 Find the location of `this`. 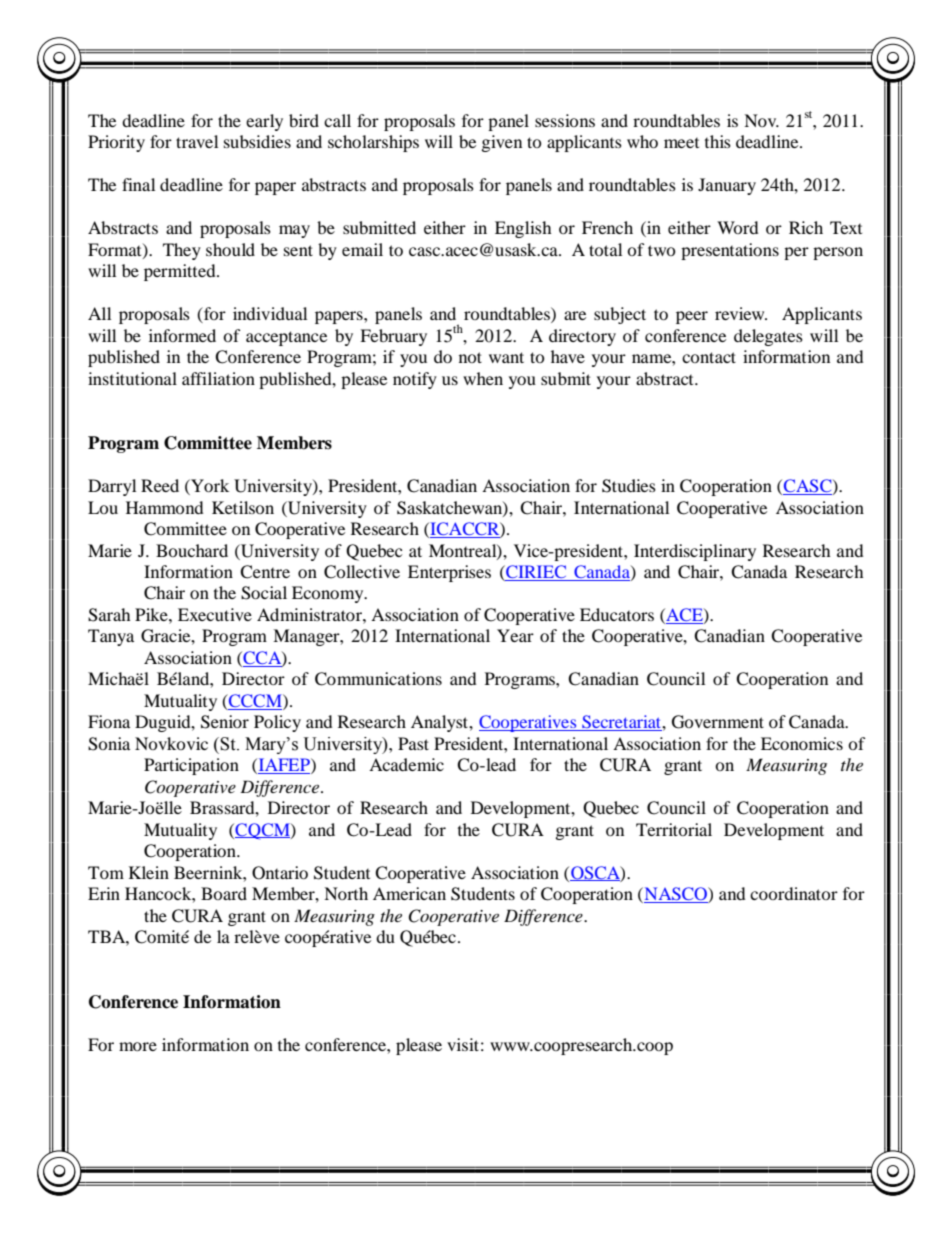

this is located at coordinates (718, 141).
